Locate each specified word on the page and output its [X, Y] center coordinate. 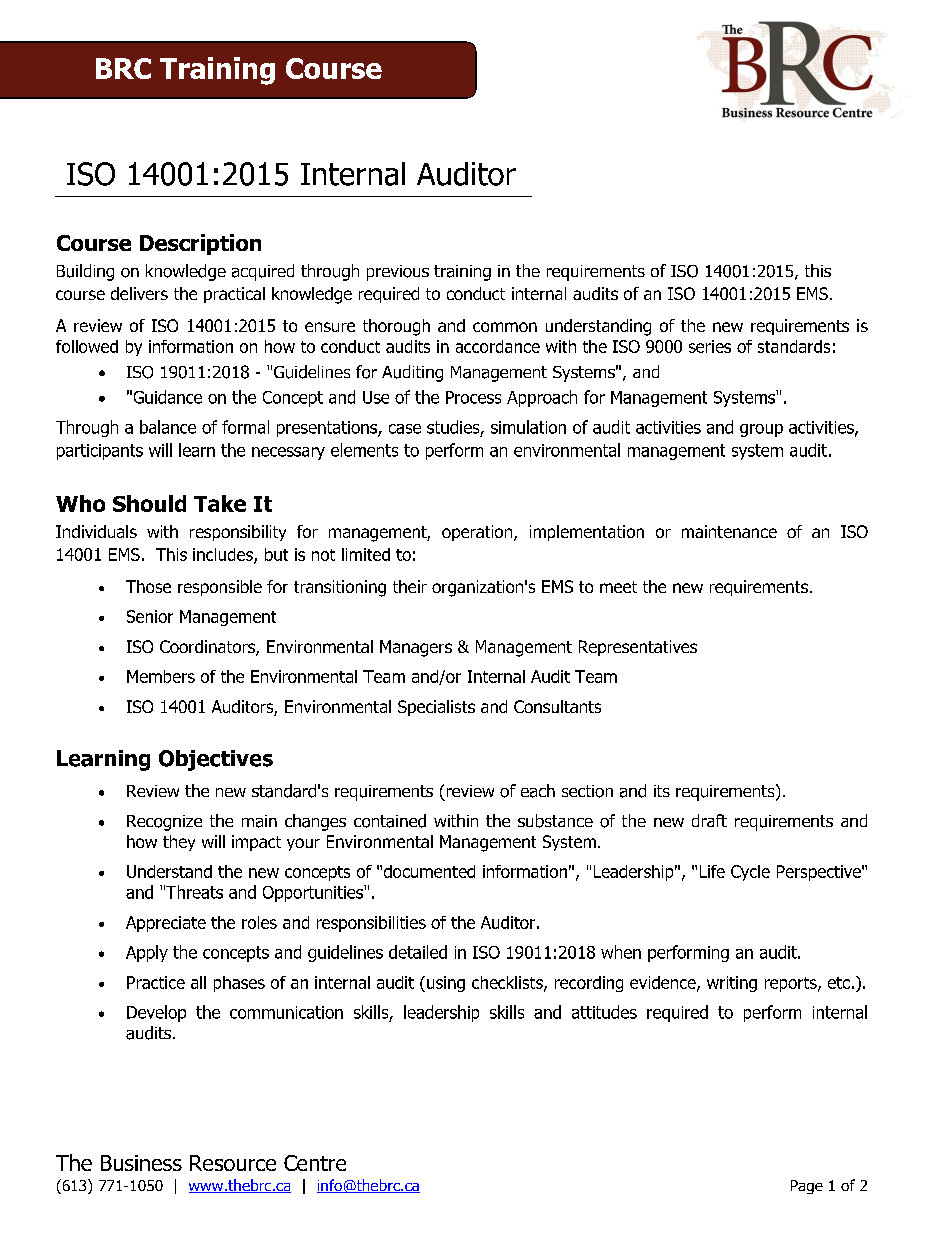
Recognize [164, 823]
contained [390, 821]
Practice [156, 982]
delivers [139, 293]
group [761, 430]
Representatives [638, 648]
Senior [150, 616]
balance [168, 427]
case [405, 429]
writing [732, 984]
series [710, 346]
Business [141, 1163]
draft [709, 820]
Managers [416, 648]
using [446, 984]
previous [398, 273]
